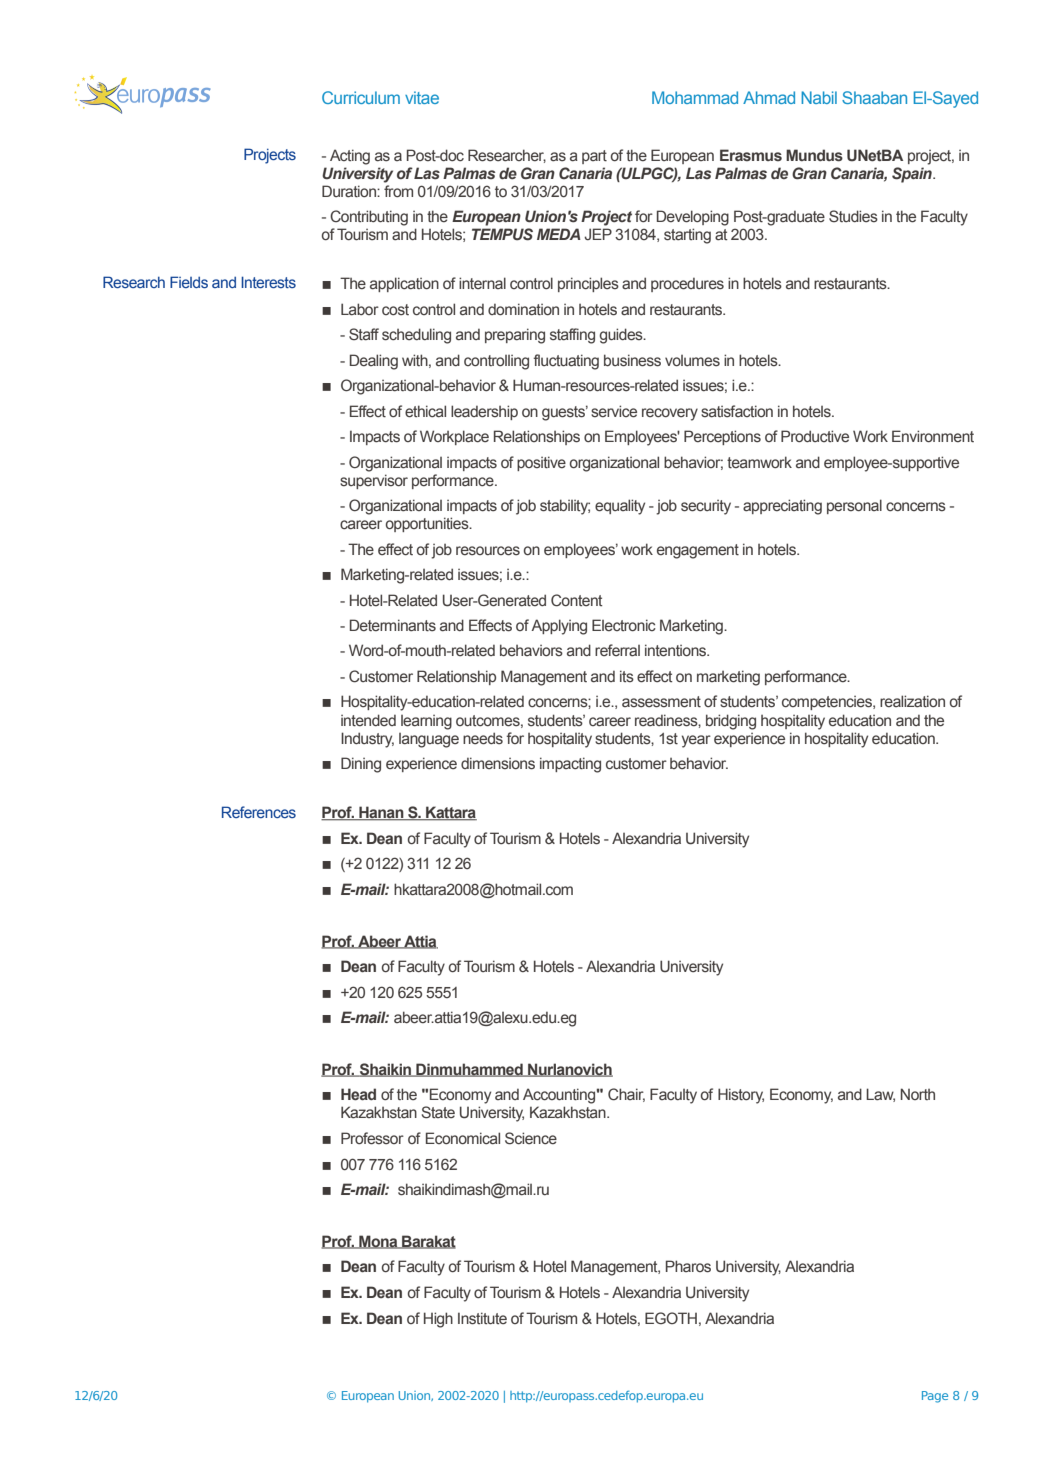  What do you see at coordinates (482, 1318) in the image?
I see `Institute` at bounding box center [482, 1318].
